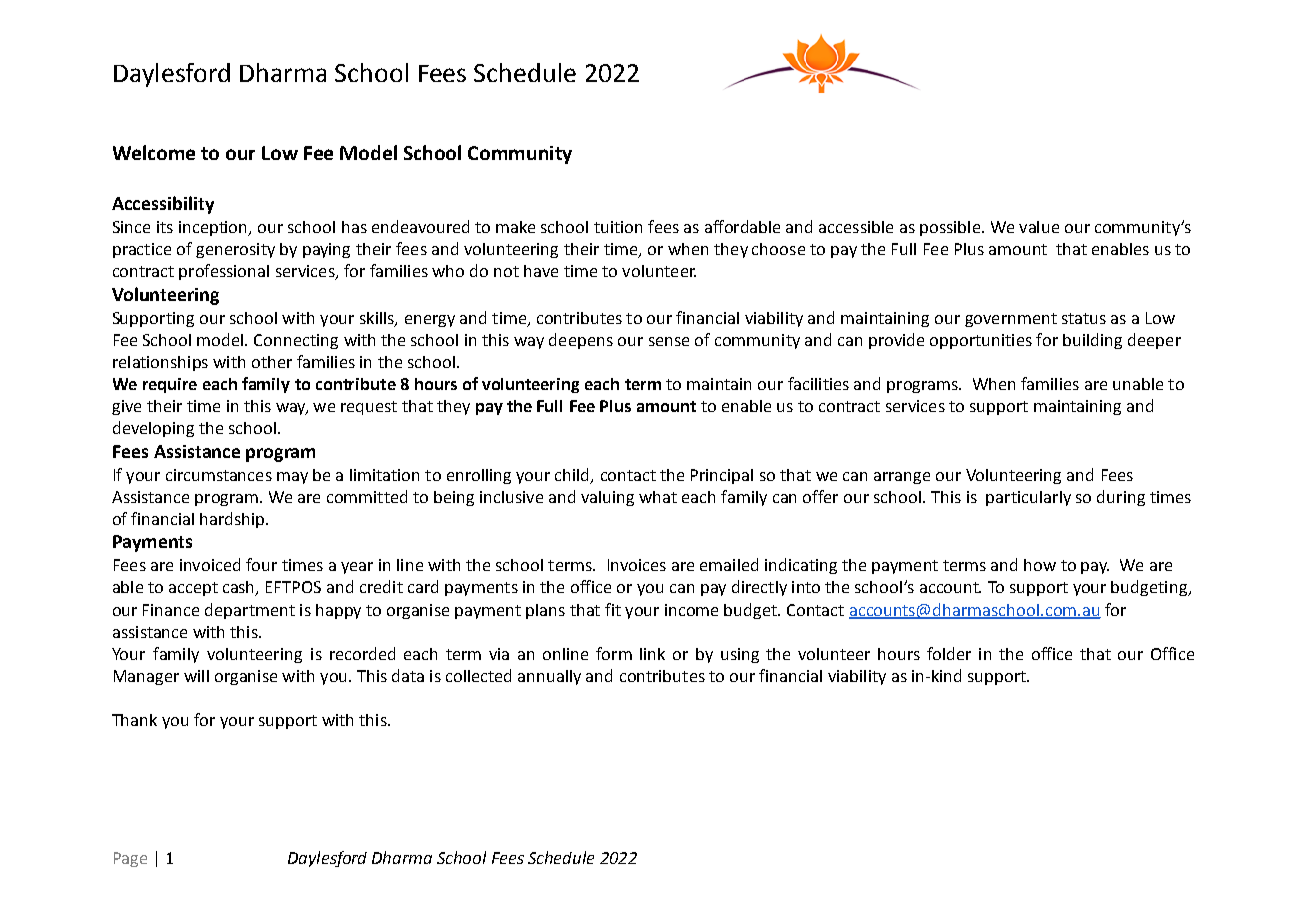 This screenshot has height=924, width=1307. What do you see at coordinates (949, 653) in the screenshot?
I see `folder` at bounding box center [949, 653].
